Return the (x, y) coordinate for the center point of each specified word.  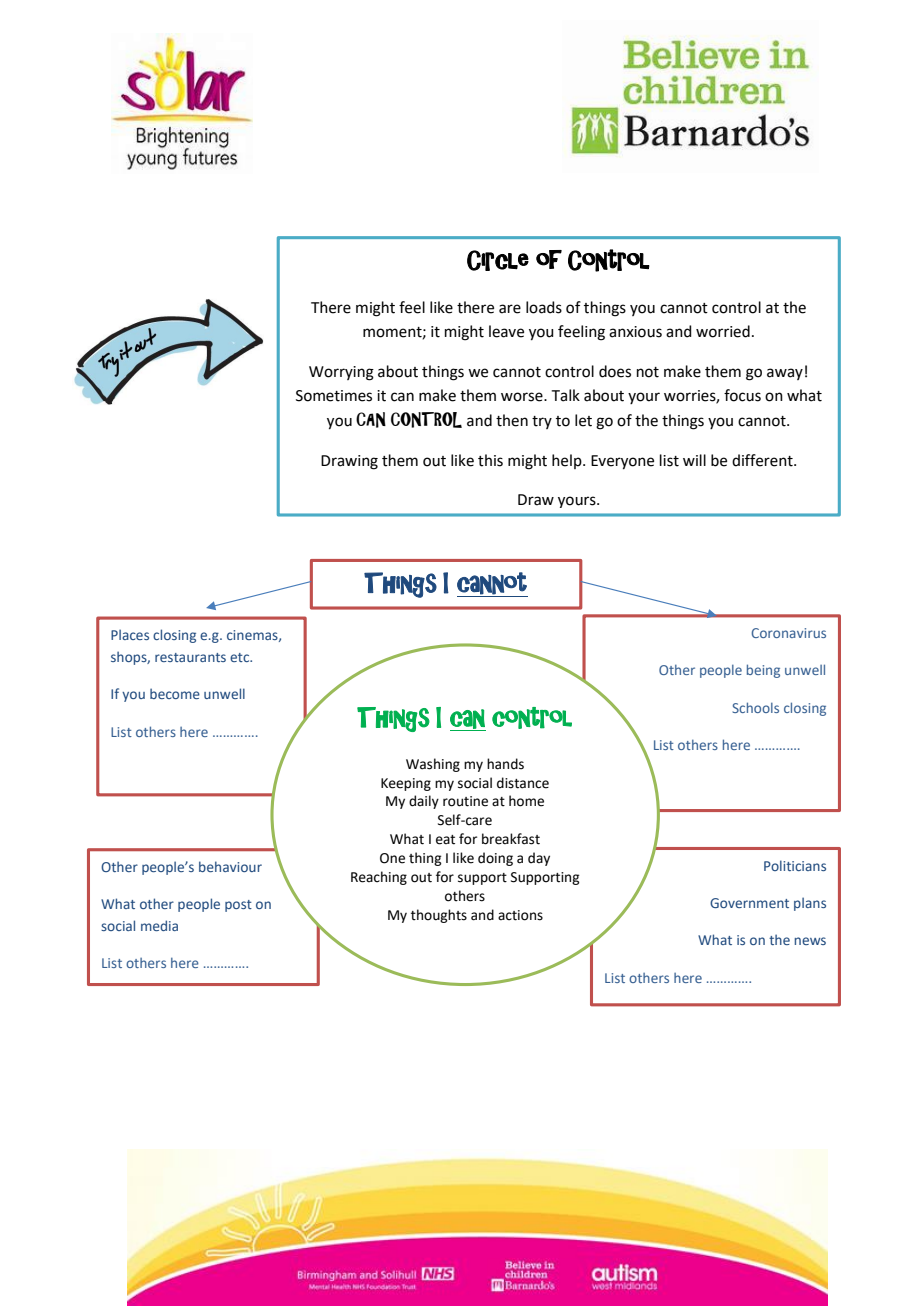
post (238, 906)
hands (505, 764)
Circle (498, 260)
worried (723, 331)
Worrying (341, 373)
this (490, 460)
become (175, 693)
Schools (756, 707)
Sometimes (334, 396)
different (763, 460)
